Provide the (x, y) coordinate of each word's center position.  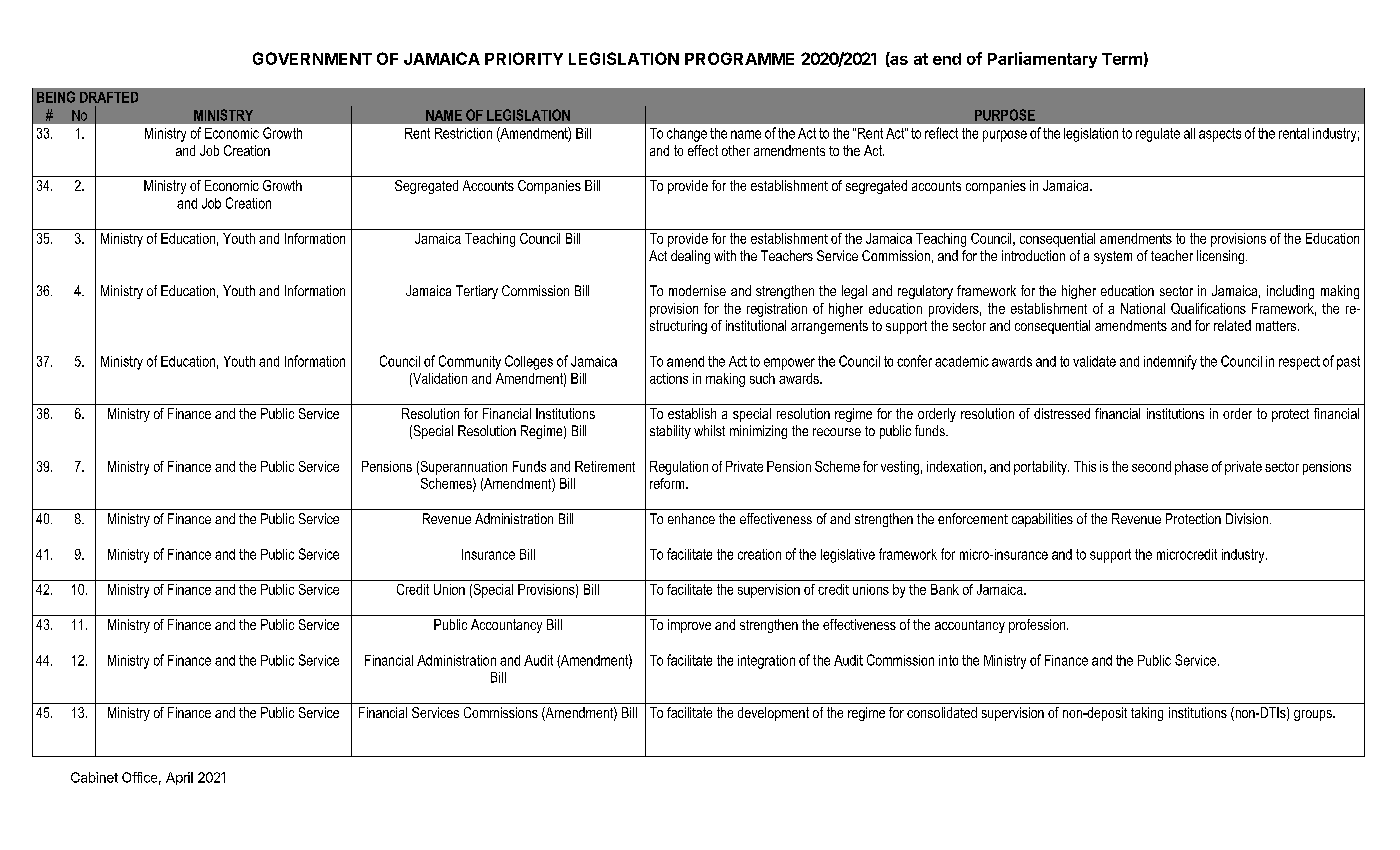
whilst (709, 430)
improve (689, 626)
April (179, 778)
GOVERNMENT (312, 58)
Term (1122, 59)
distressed (1062, 413)
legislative (848, 556)
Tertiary (477, 292)
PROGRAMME (739, 58)
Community (470, 362)
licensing (1222, 257)
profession (1038, 626)
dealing (690, 257)
